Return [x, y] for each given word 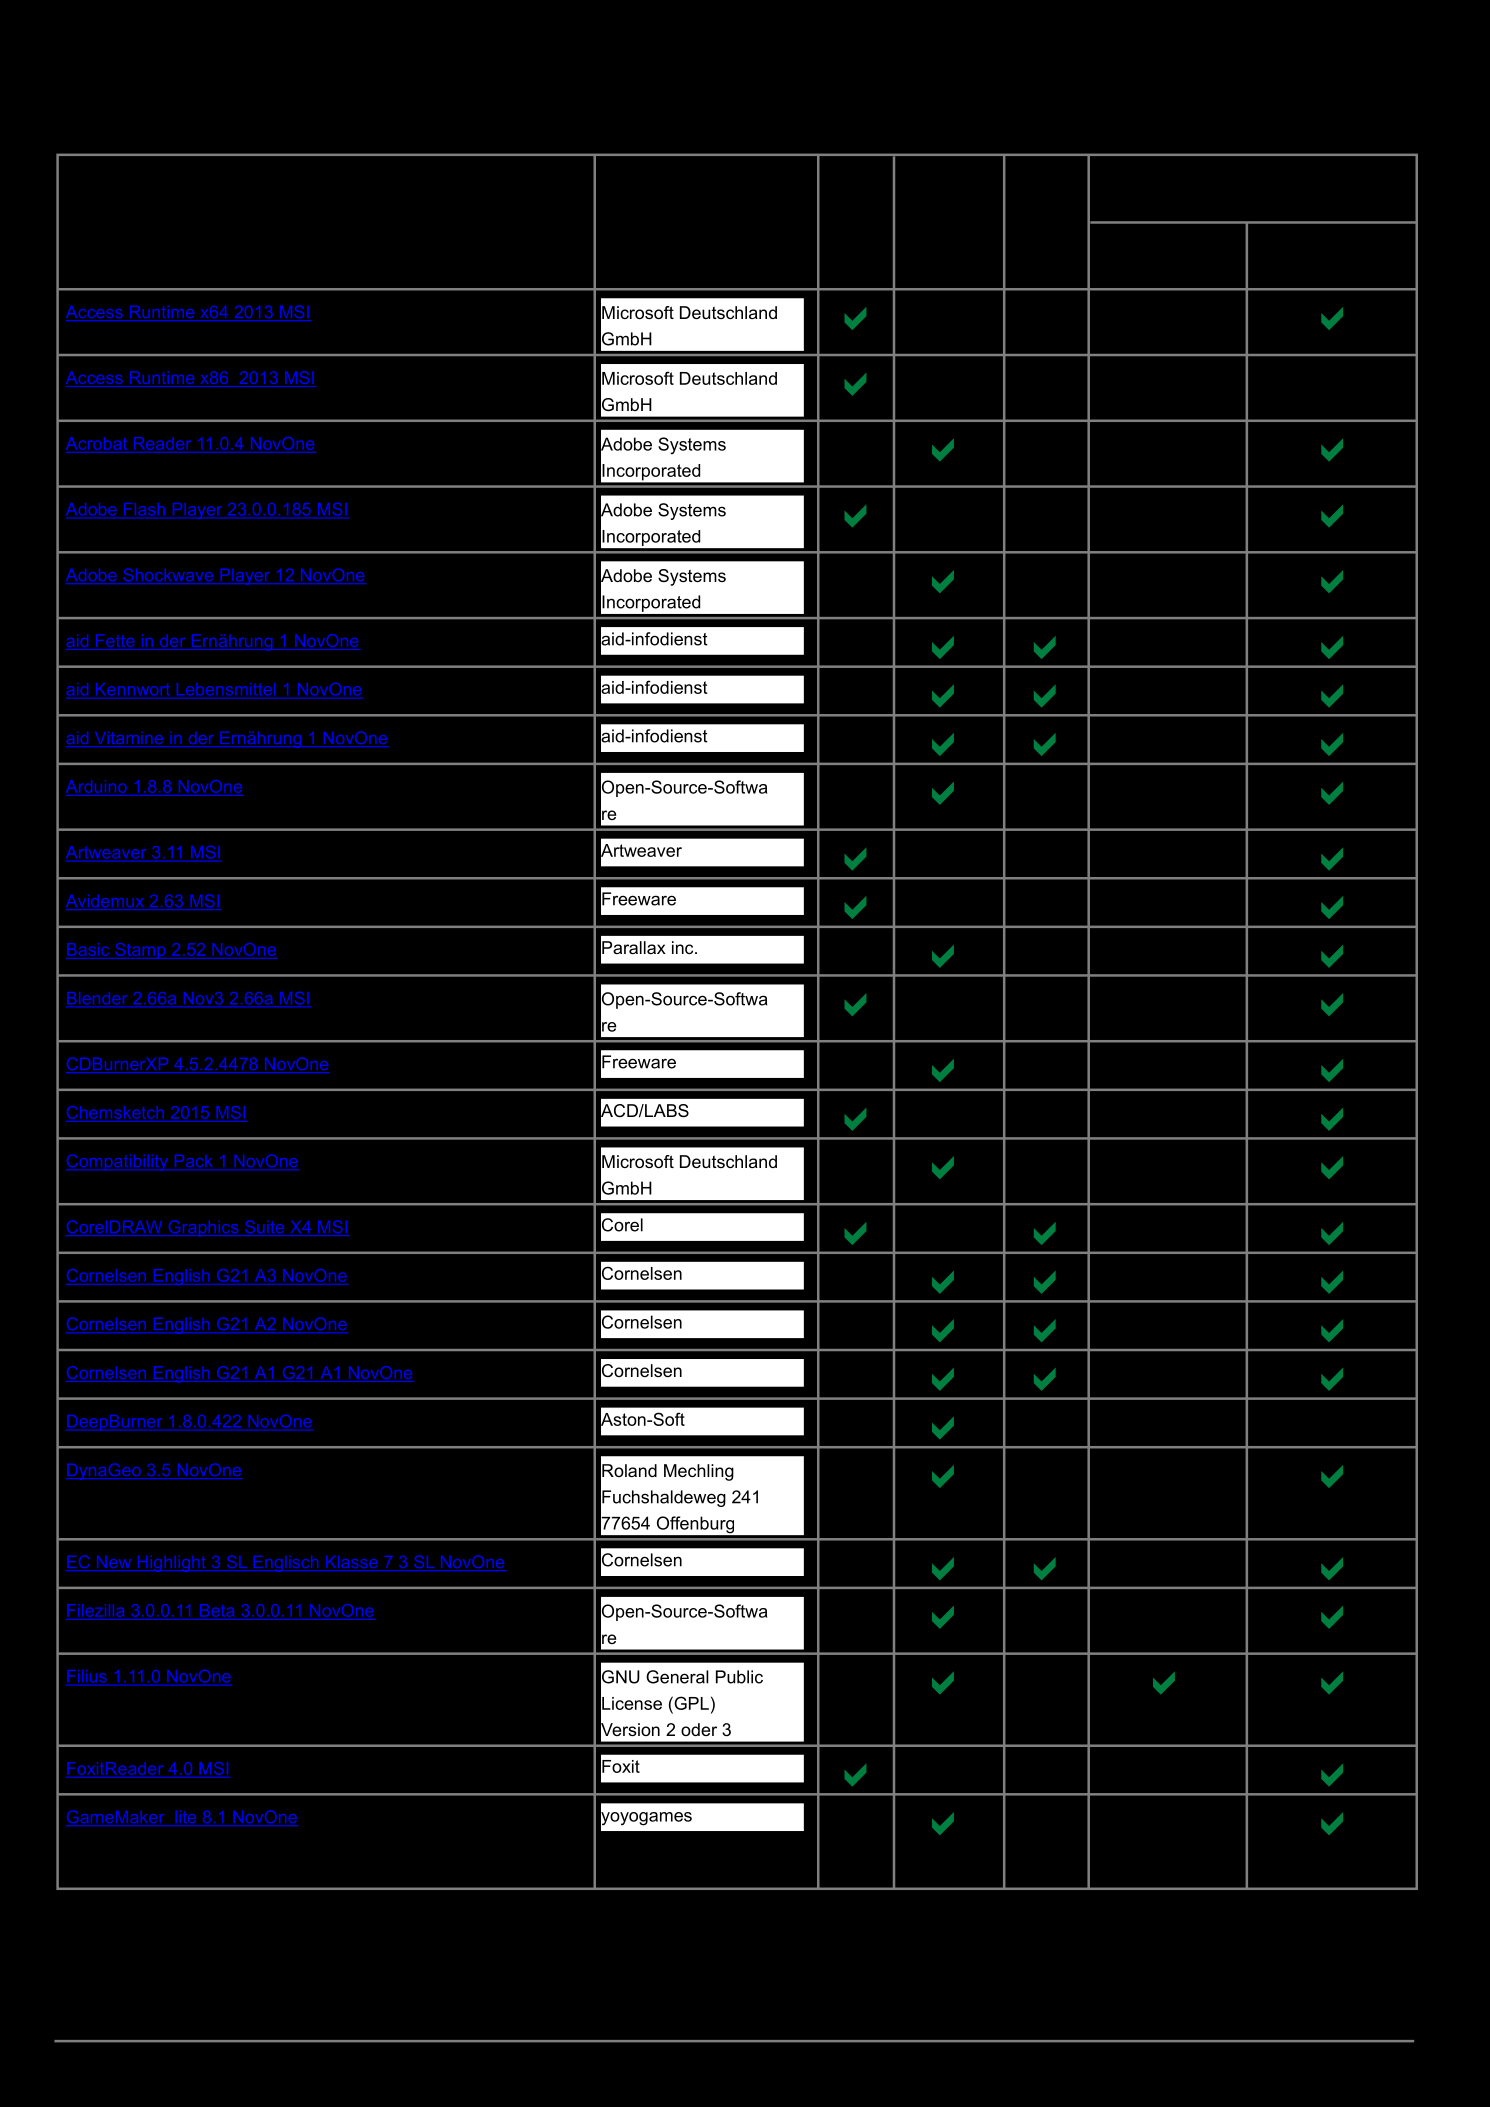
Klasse [352, 1563]
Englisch [286, 1564]
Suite [265, 1228]
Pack [193, 1162]
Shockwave [168, 576]
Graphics [203, 1228]
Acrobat [96, 443]
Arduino [96, 786]
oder [699, 1729]
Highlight [171, 1564]
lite [186, 1818]
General [677, 1677]
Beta [217, 1610]
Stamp [140, 951]
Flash [144, 510]
